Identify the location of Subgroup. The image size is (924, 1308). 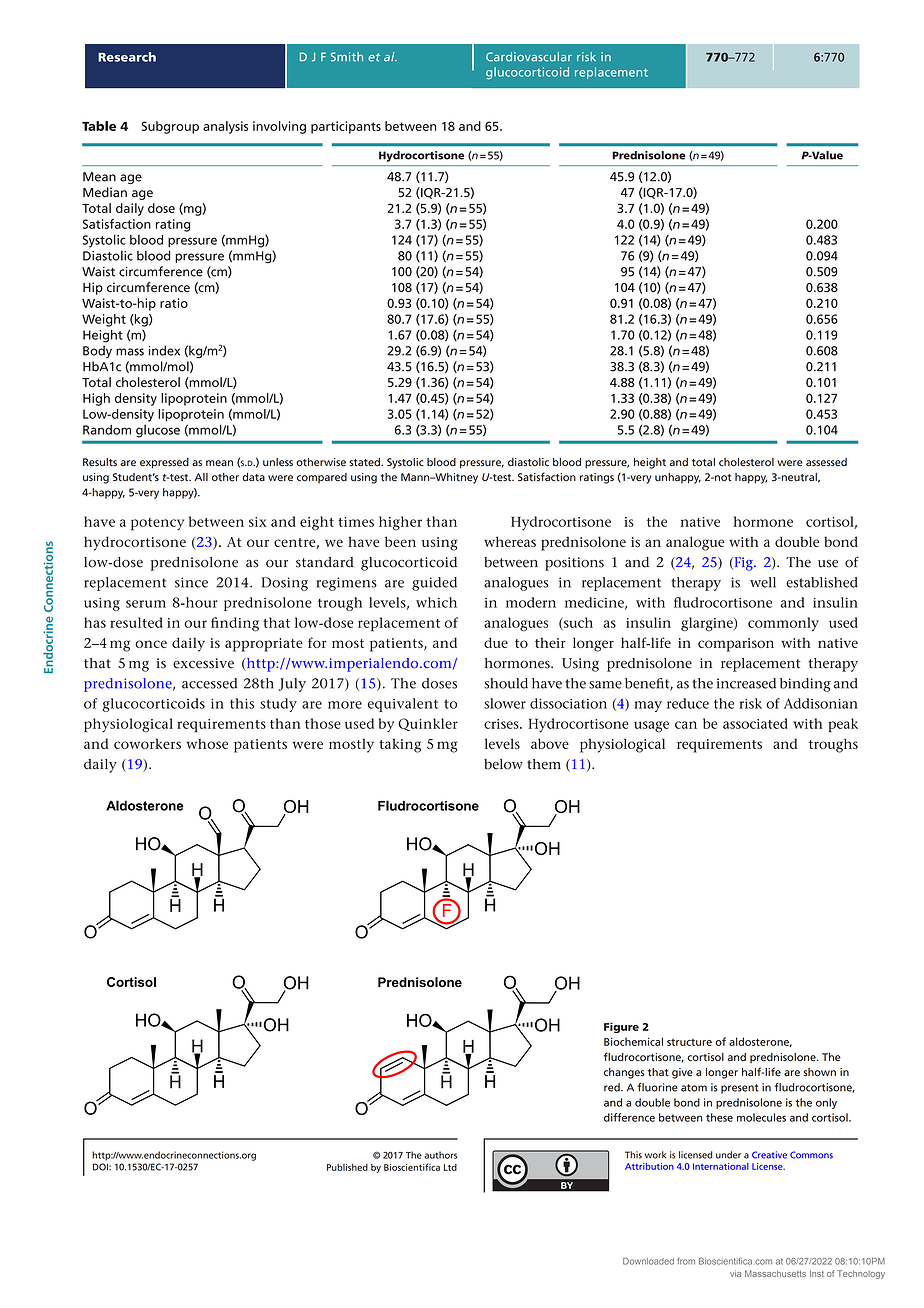
(170, 127).
